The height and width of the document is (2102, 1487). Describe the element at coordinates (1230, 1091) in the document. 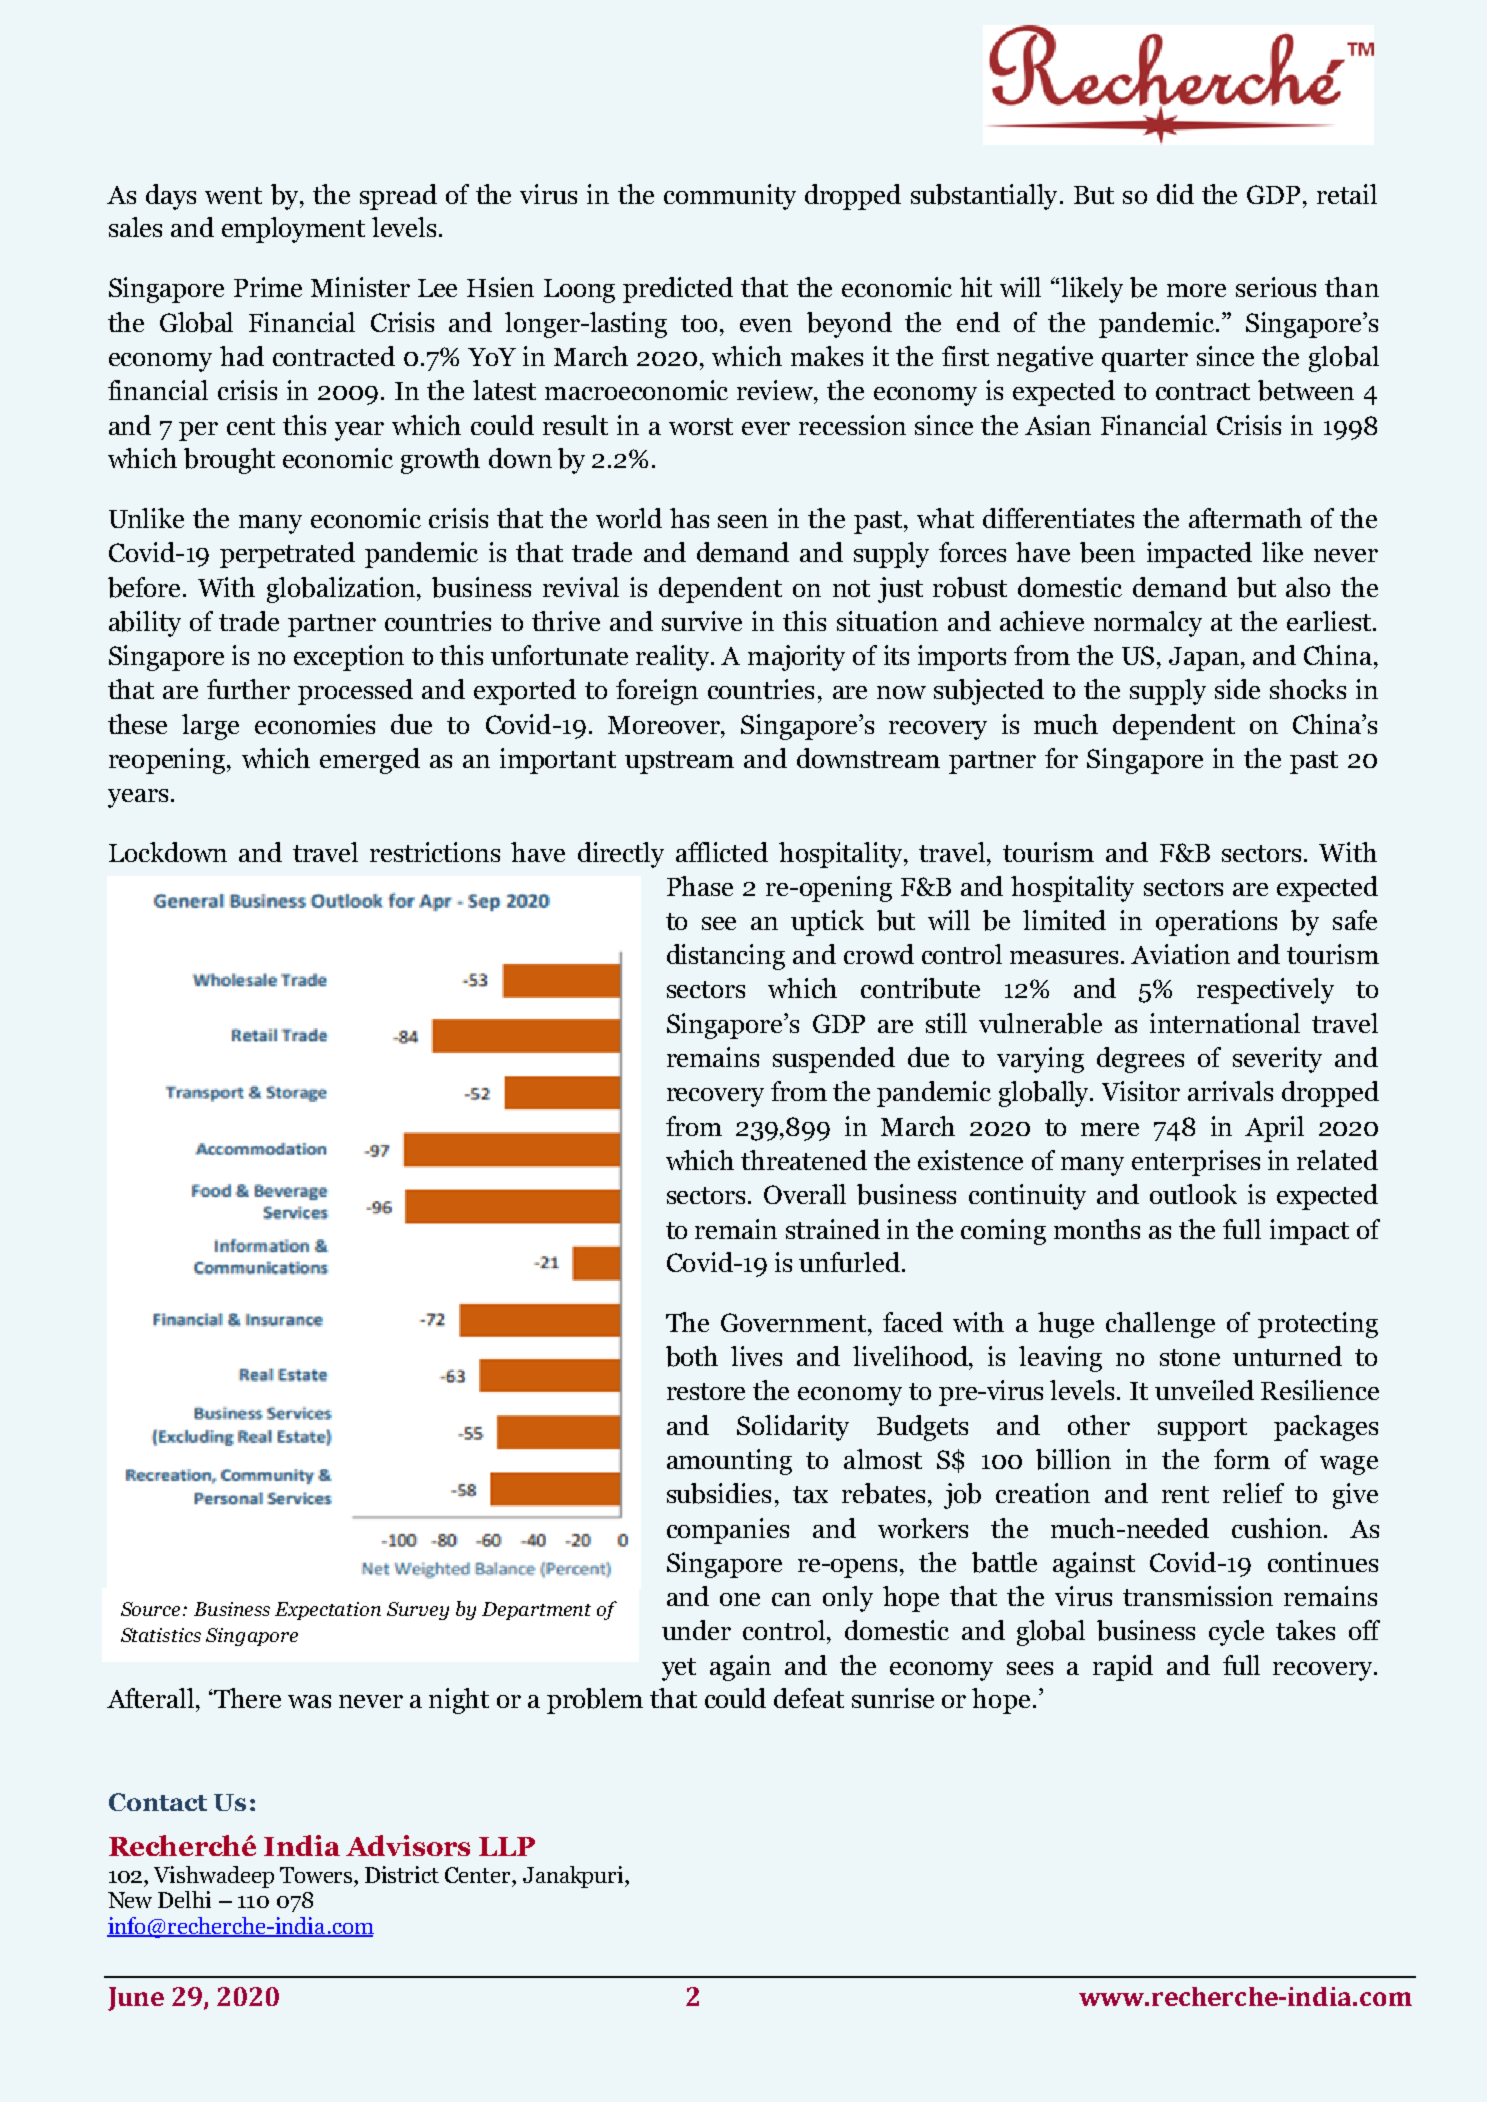

I see `arrivals` at that location.
